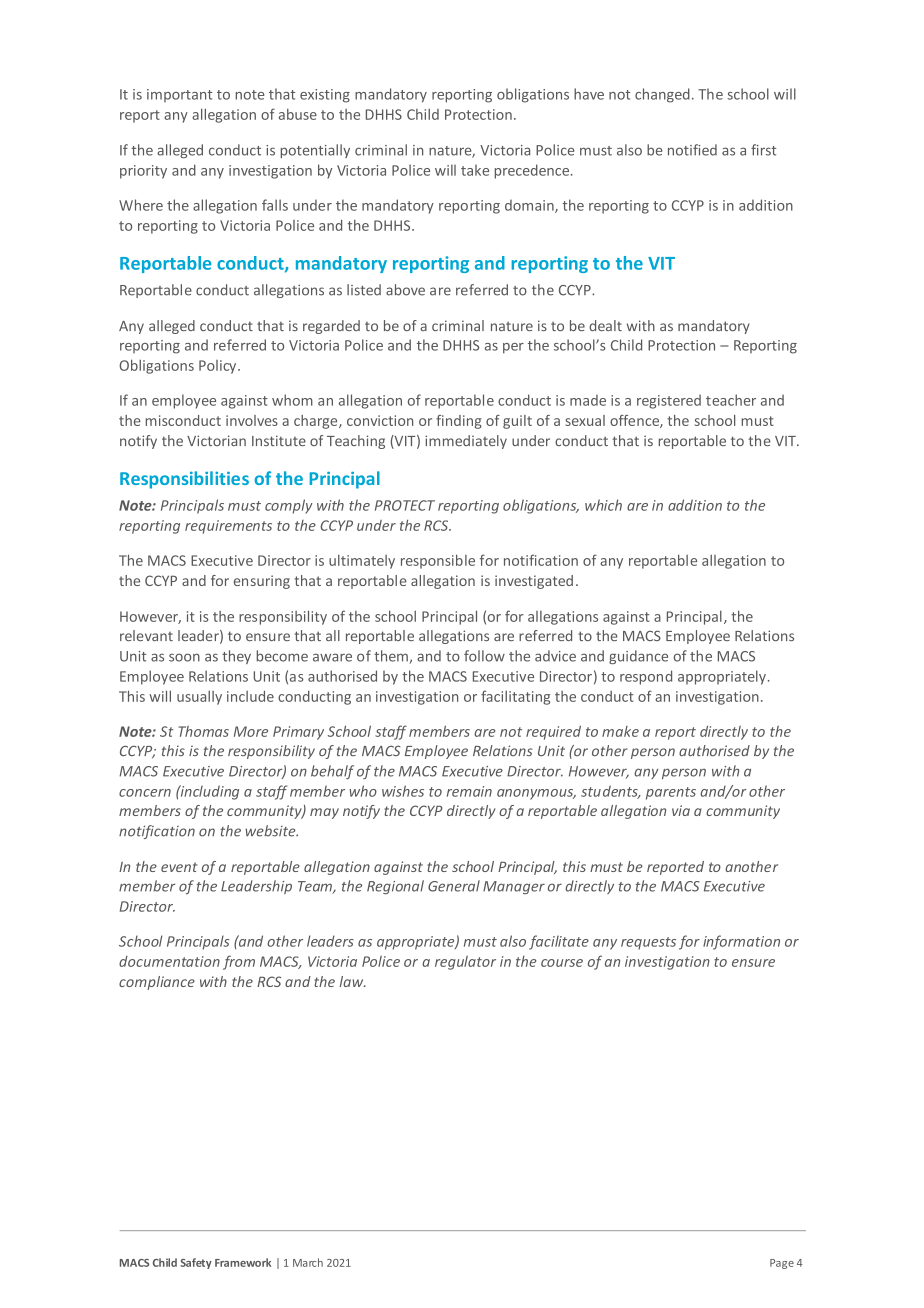 The width and height of the page is (924, 1308). What do you see at coordinates (454, 886) in the page?
I see `General` at bounding box center [454, 886].
